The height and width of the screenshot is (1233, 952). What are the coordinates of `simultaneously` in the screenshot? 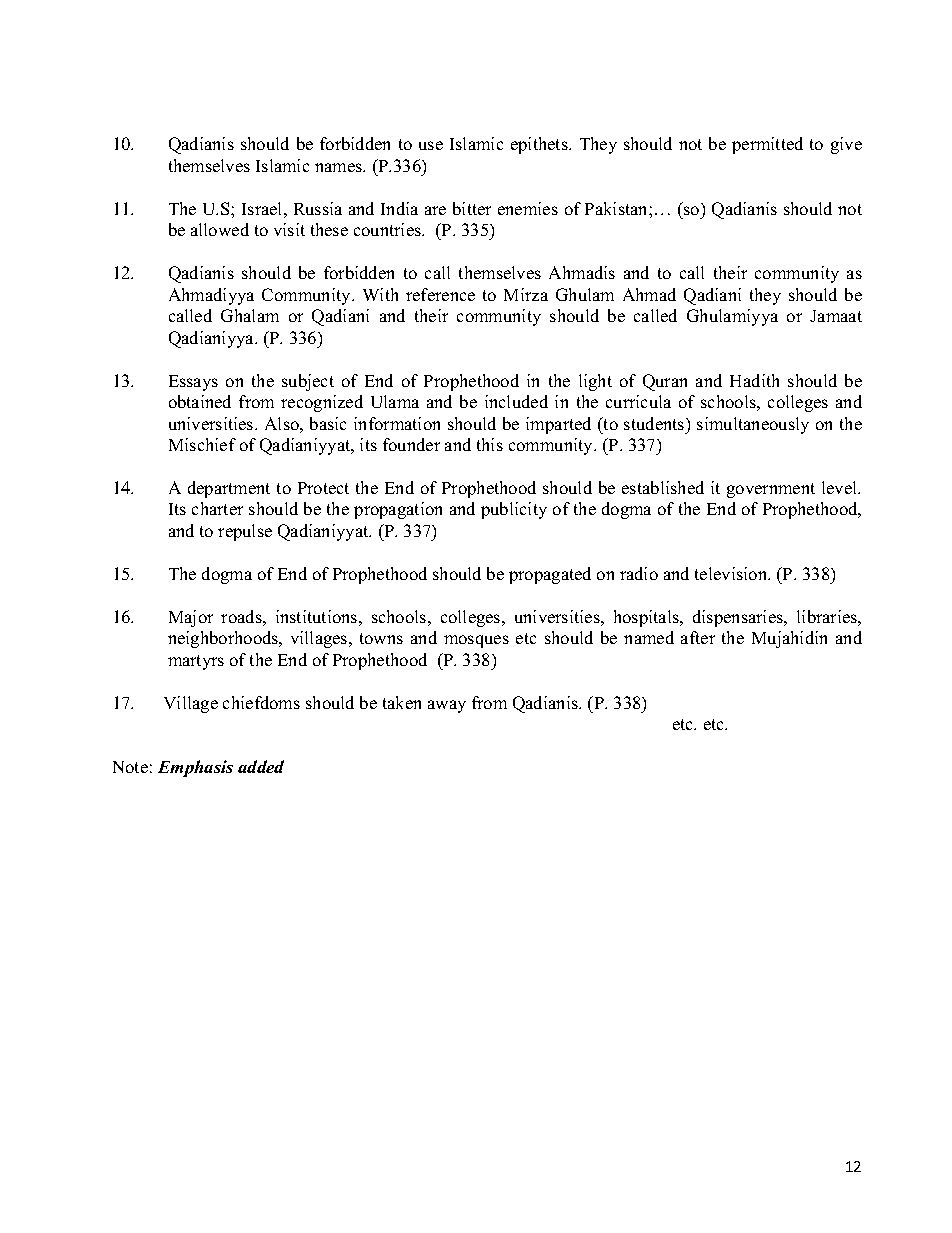 It's located at (753, 425).
